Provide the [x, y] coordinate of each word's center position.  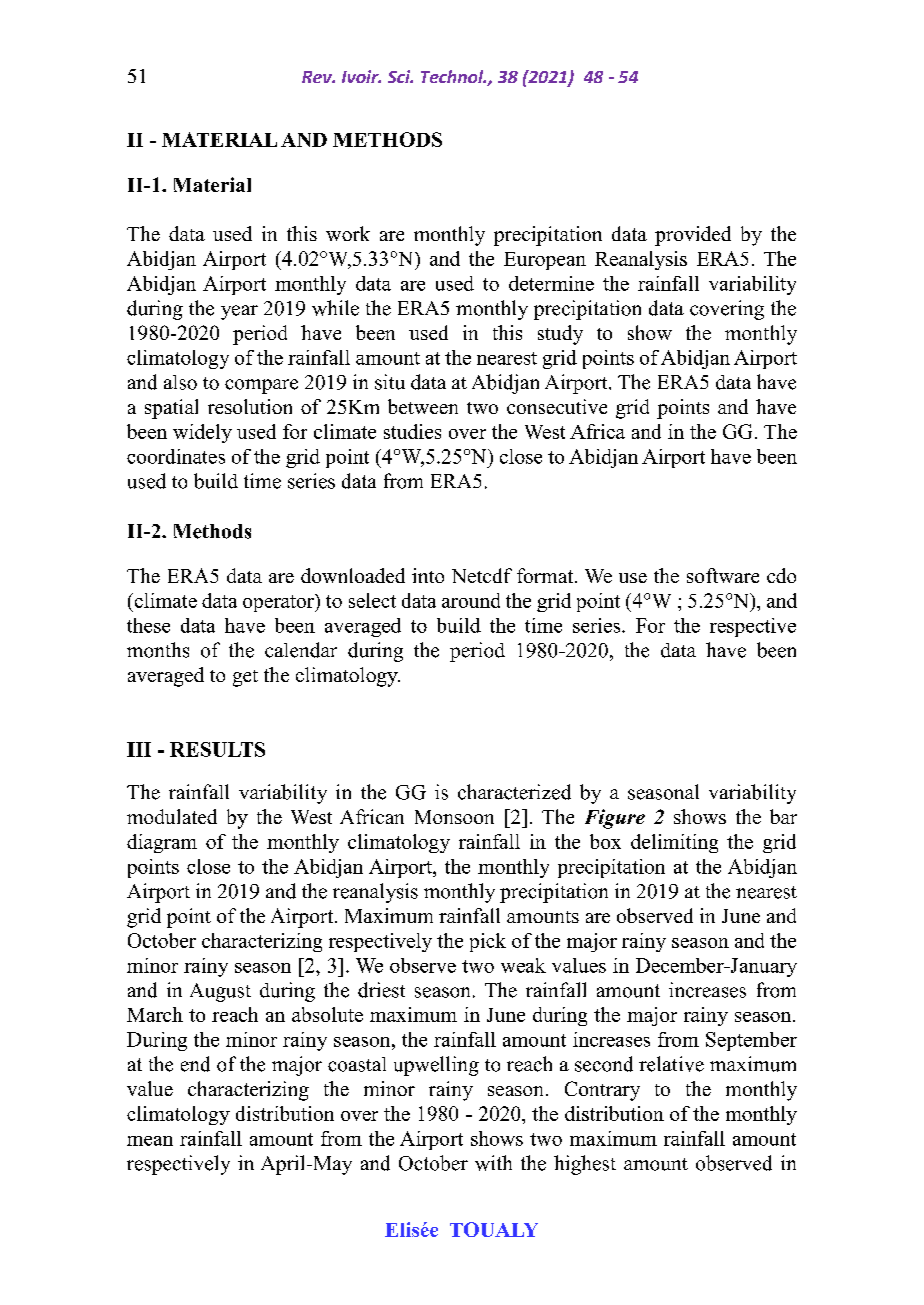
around [471, 600]
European [545, 261]
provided [693, 236]
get [245, 678]
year [239, 312]
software [723, 575]
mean [150, 1141]
